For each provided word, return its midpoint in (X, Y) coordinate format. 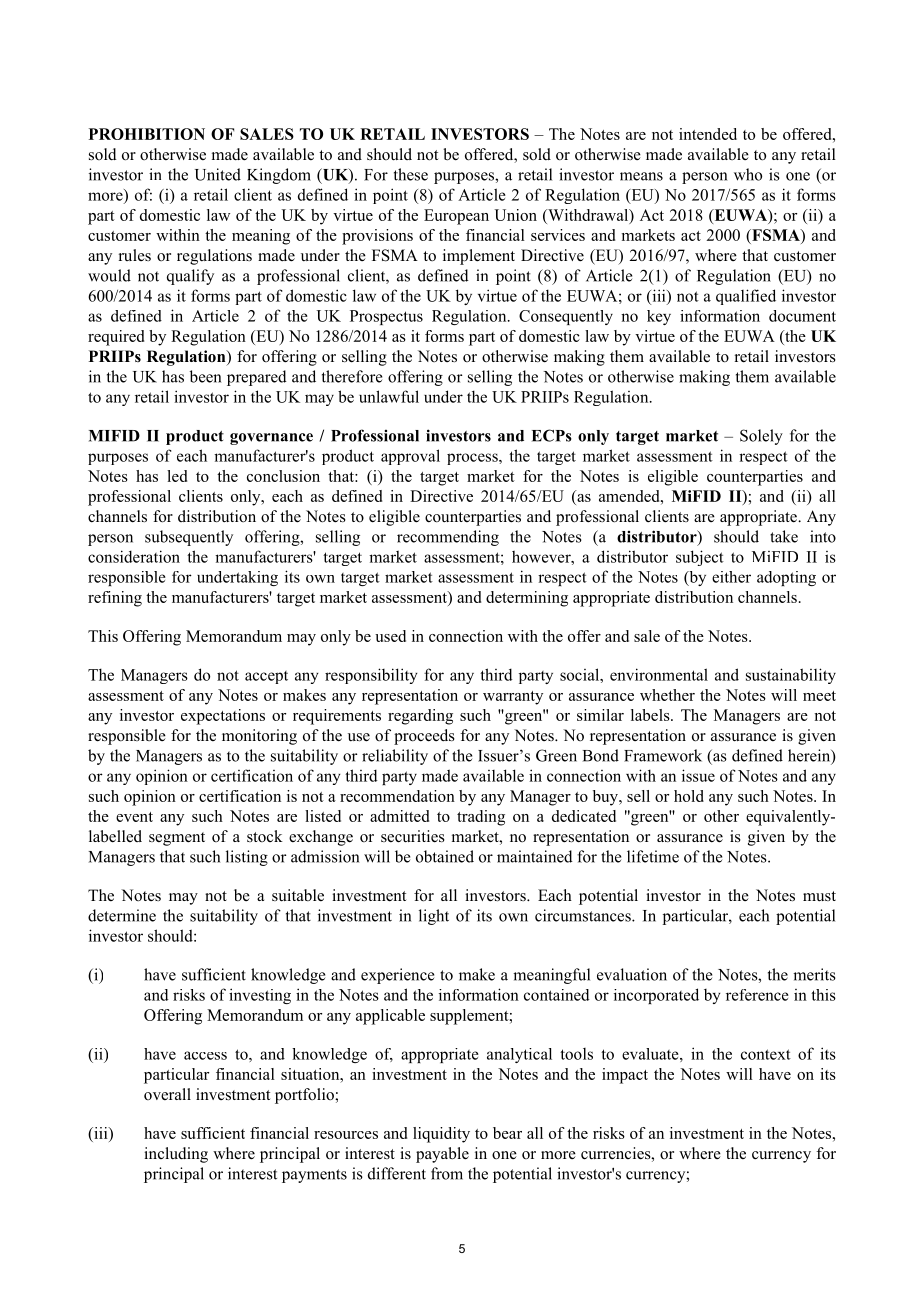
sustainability (791, 676)
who (748, 174)
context (766, 1054)
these (411, 174)
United (218, 174)
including (176, 1155)
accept (266, 677)
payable (442, 1155)
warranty (513, 698)
